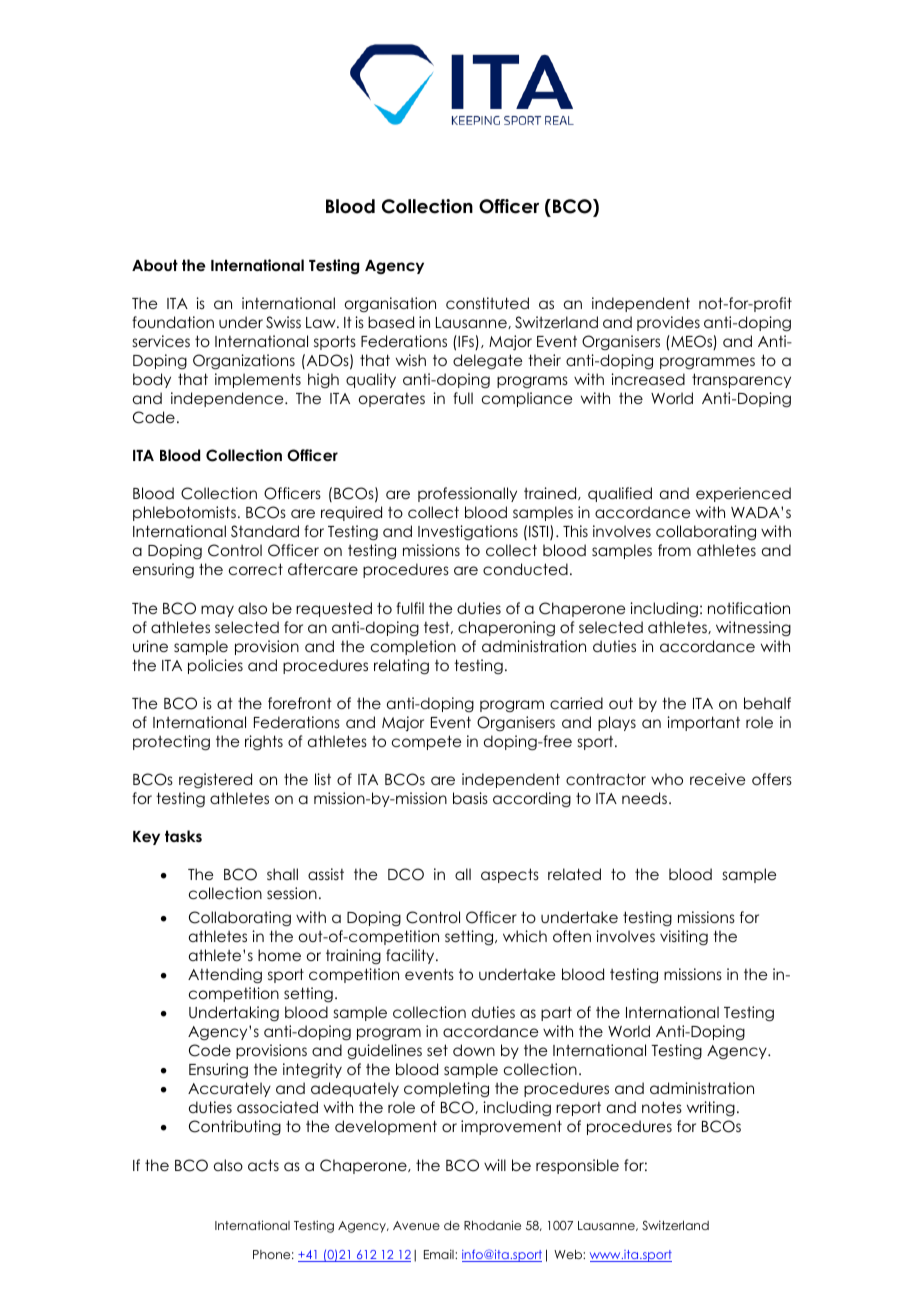 Image resolution: width=924 pixels, height=1309 pixels. What do you see at coordinates (217, 611) in the page?
I see `may` at bounding box center [217, 611].
